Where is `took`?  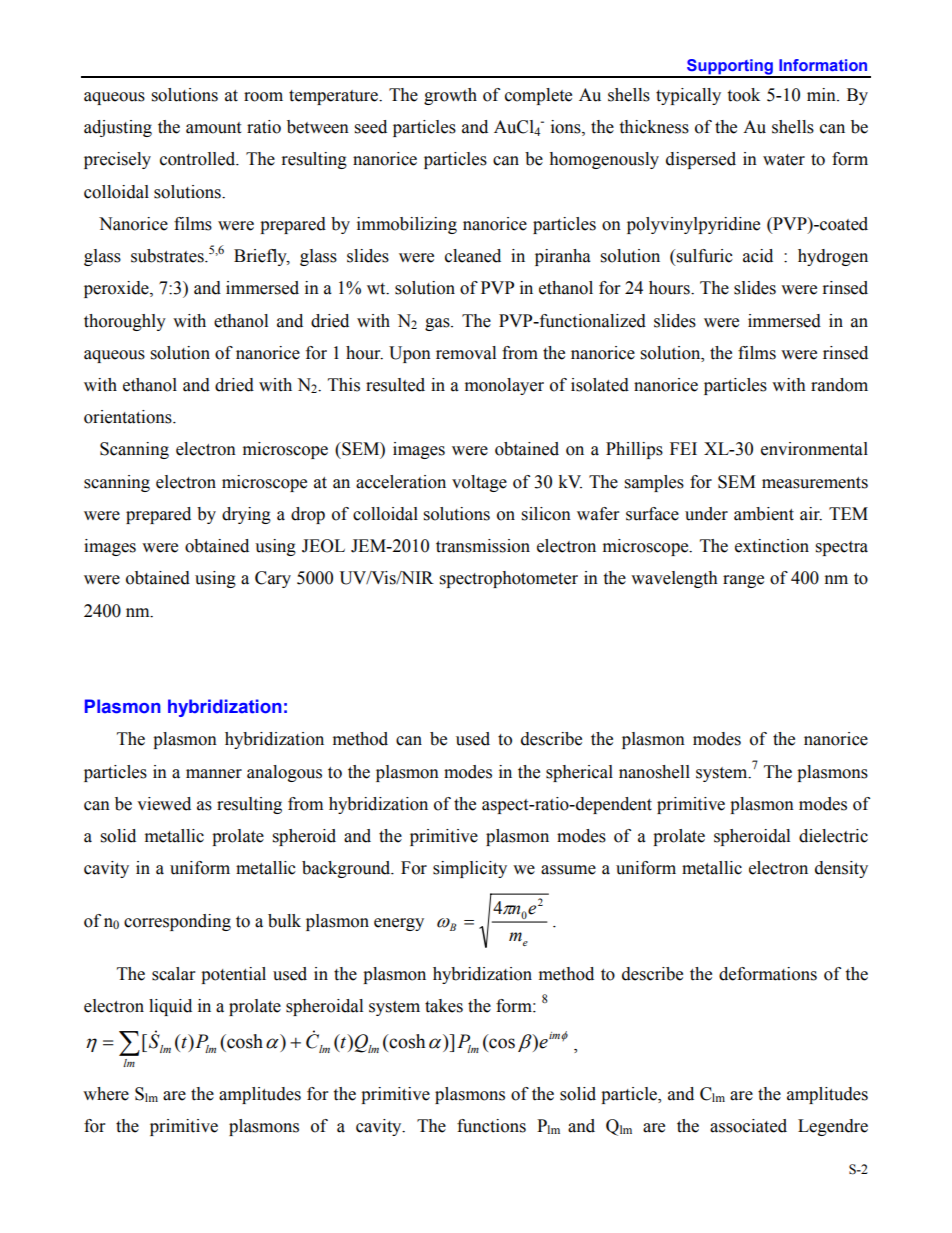 took is located at coordinates (743, 95).
